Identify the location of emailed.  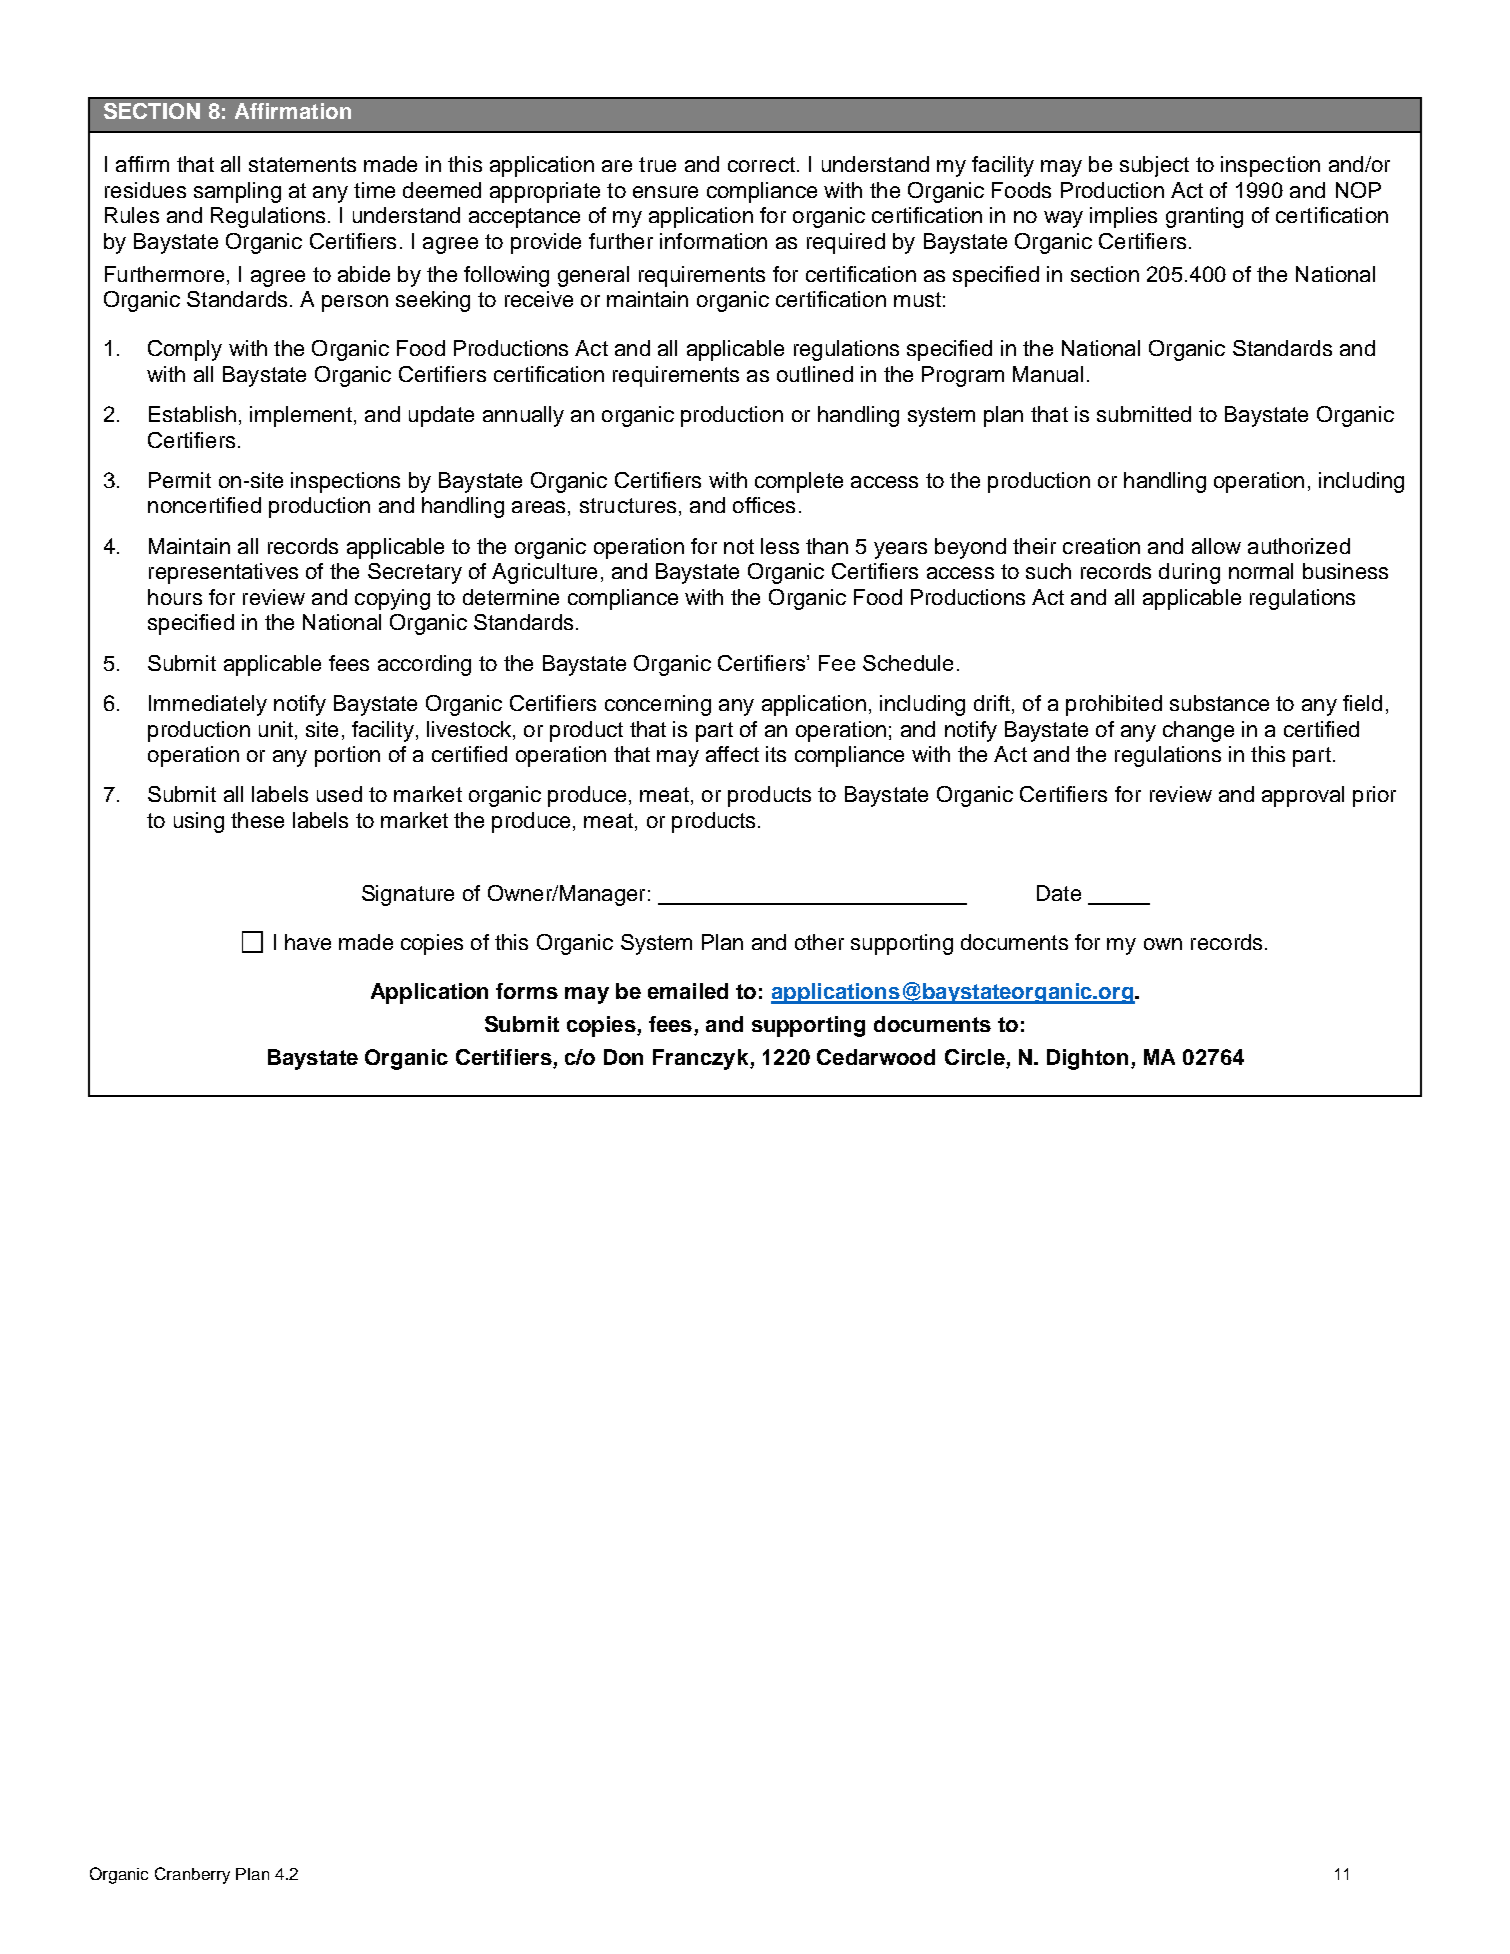
(688, 991).
